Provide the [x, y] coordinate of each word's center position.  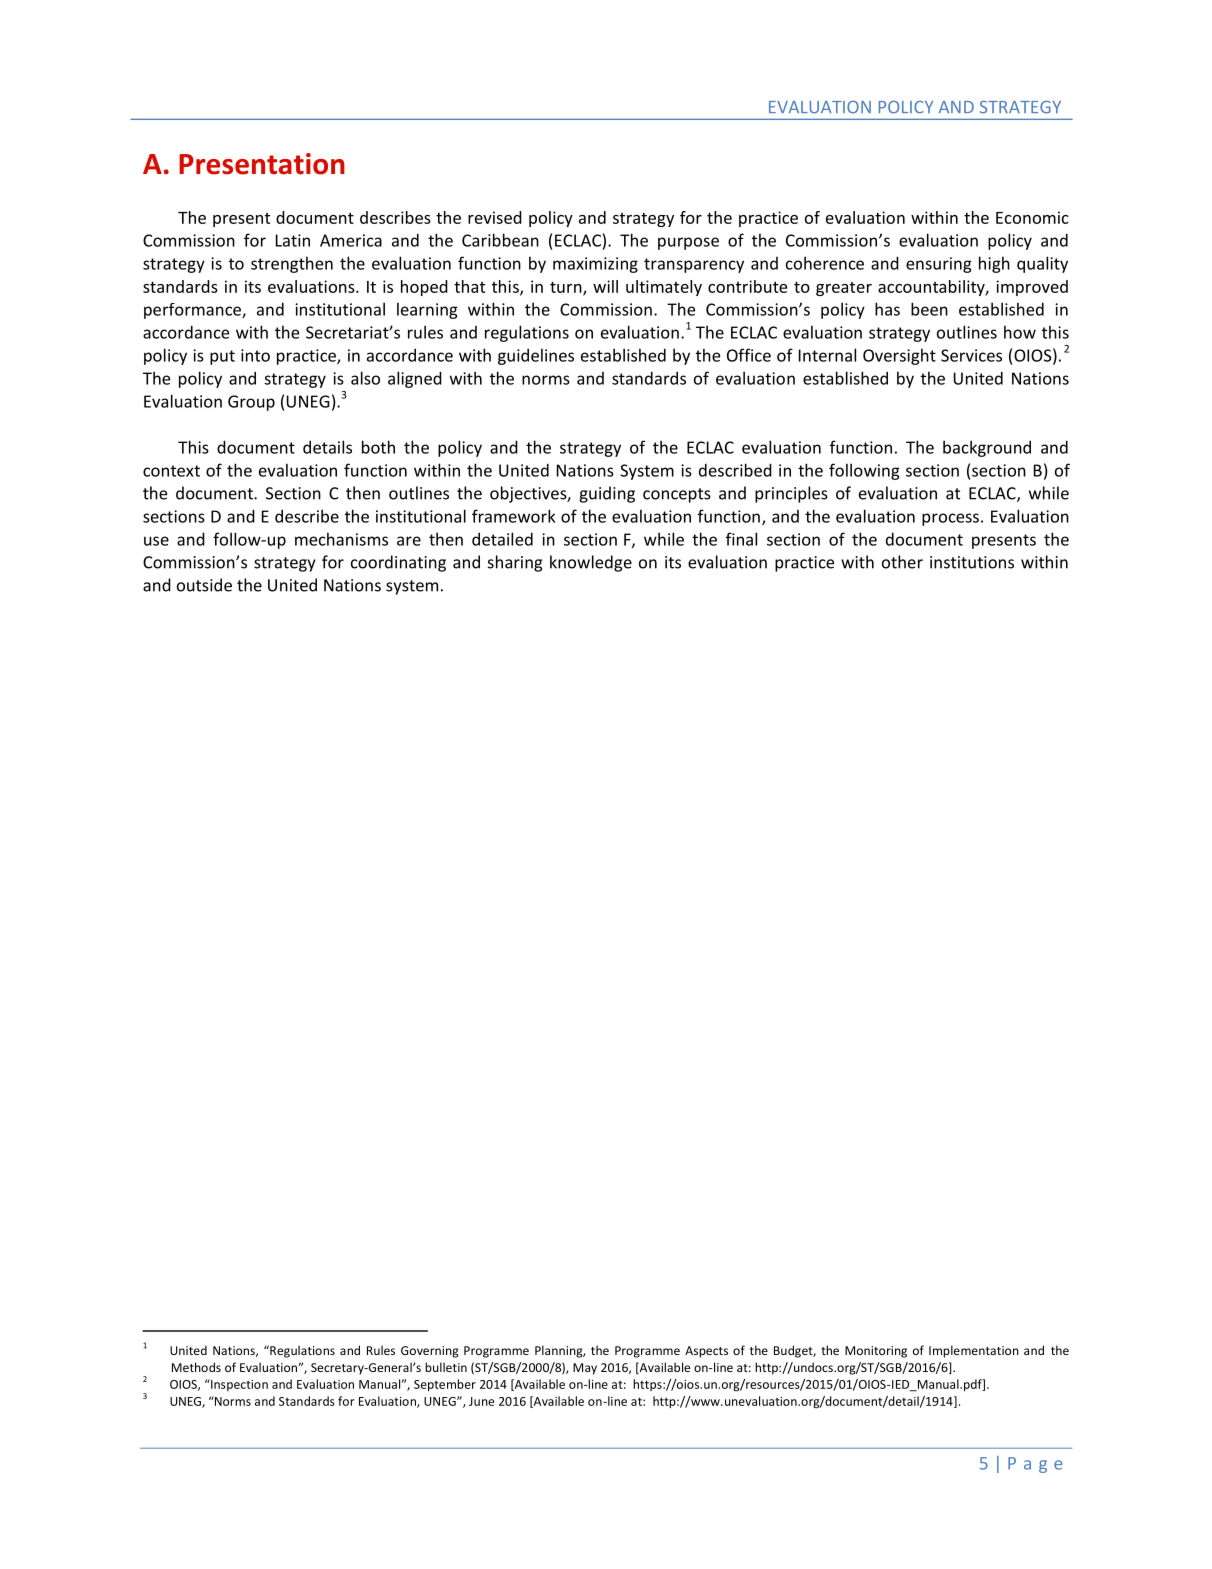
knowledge [591, 563]
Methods [196, 1367]
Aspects [706, 1352]
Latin [293, 240]
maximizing [595, 265]
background [987, 448]
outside [204, 585]
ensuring [939, 265]
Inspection [238, 1385]
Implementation [974, 1351]
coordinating [398, 563]
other [902, 562]
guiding [607, 494]
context [171, 471]
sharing [515, 563]
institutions [972, 562]
